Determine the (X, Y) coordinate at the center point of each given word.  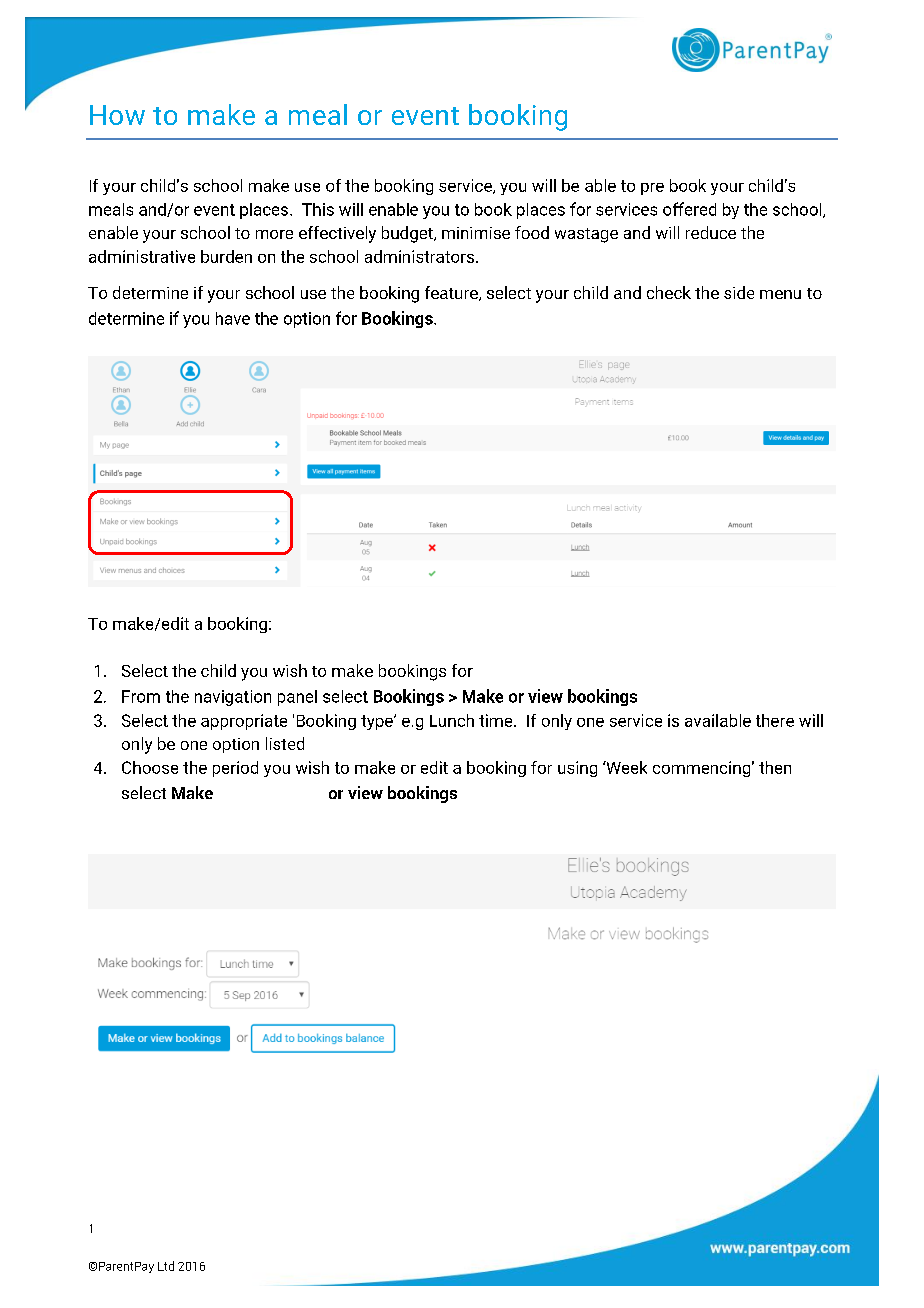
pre (652, 189)
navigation (233, 698)
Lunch (452, 720)
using (577, 769)
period (235, 769)
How (117, 115)
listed (285, 743)
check (669, 292)
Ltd (166, 1266)
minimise (476, 233)
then (775, 767)
